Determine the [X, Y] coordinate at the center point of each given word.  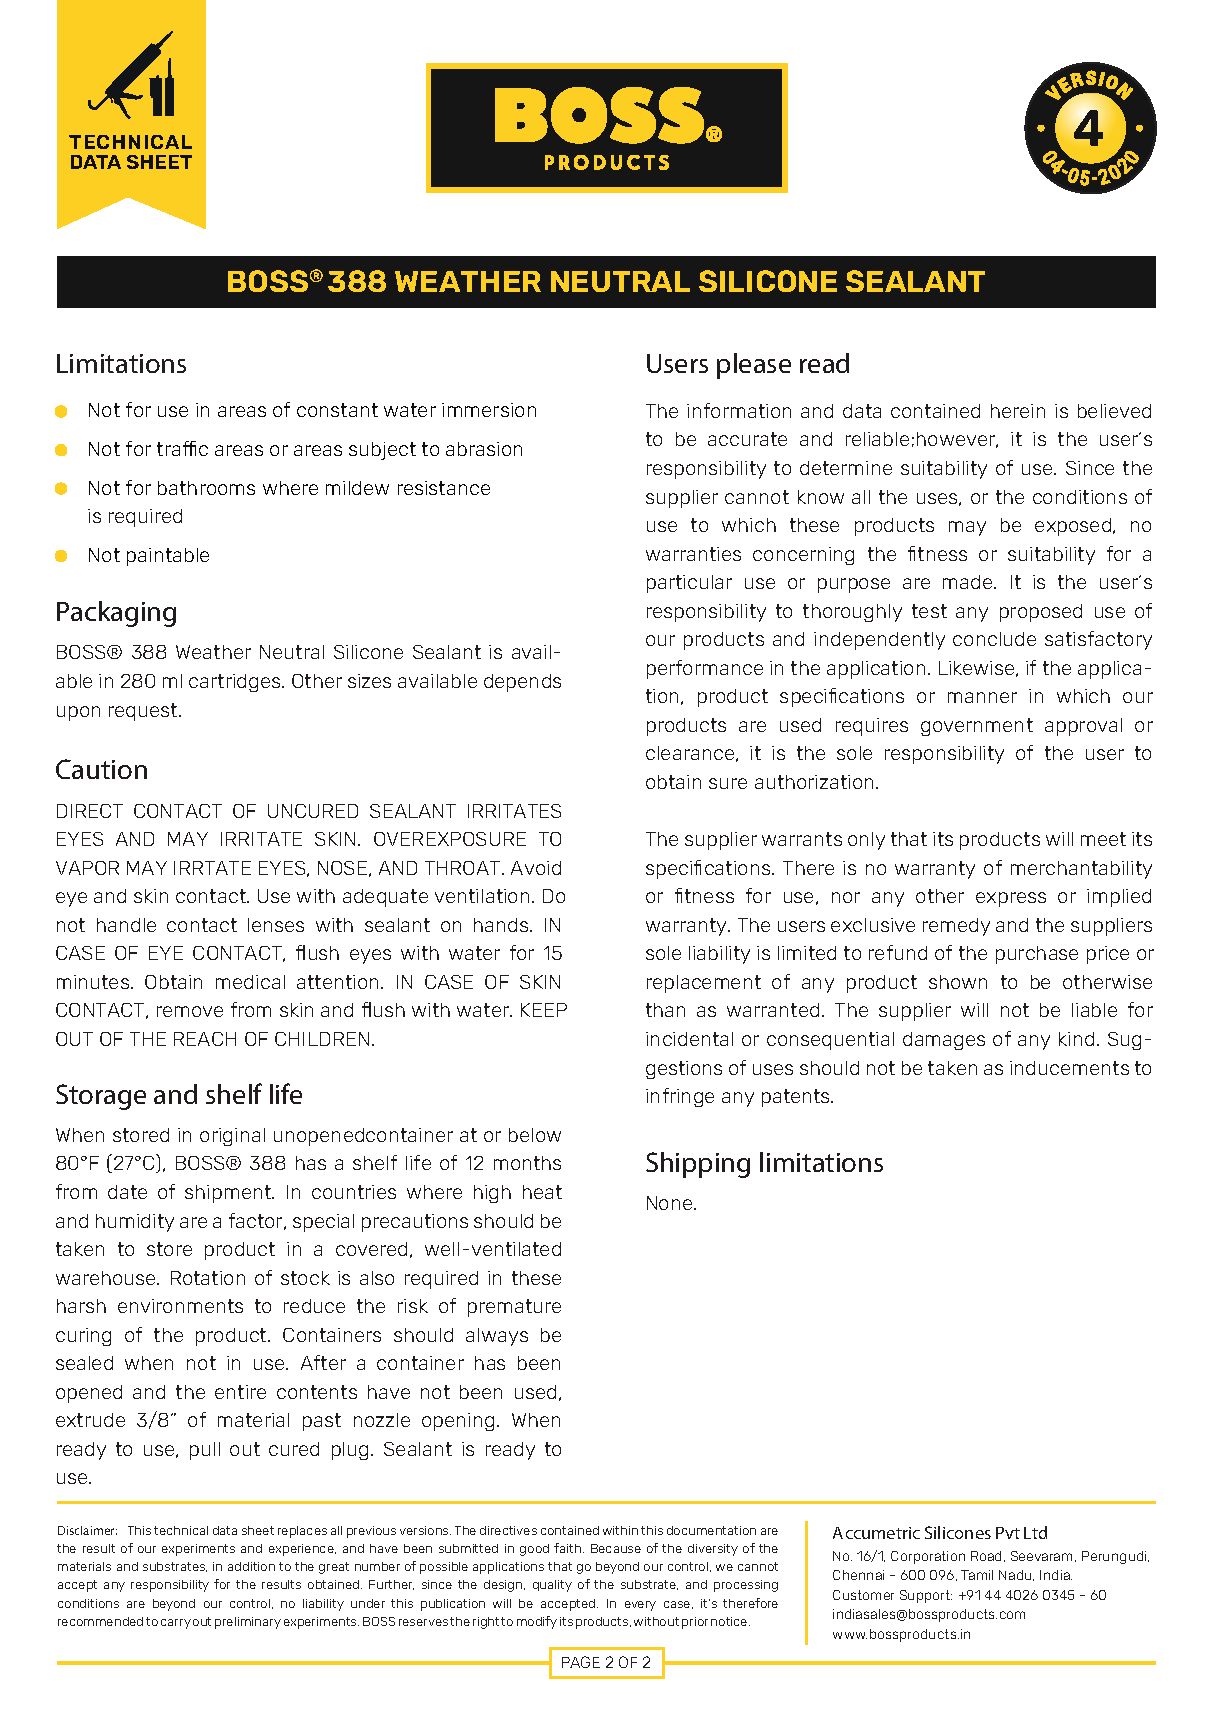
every [640, 1606]
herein [1018, 411]
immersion [489, 410]
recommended [100, 1621]
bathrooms [206, 488]
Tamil [977, 1575]
